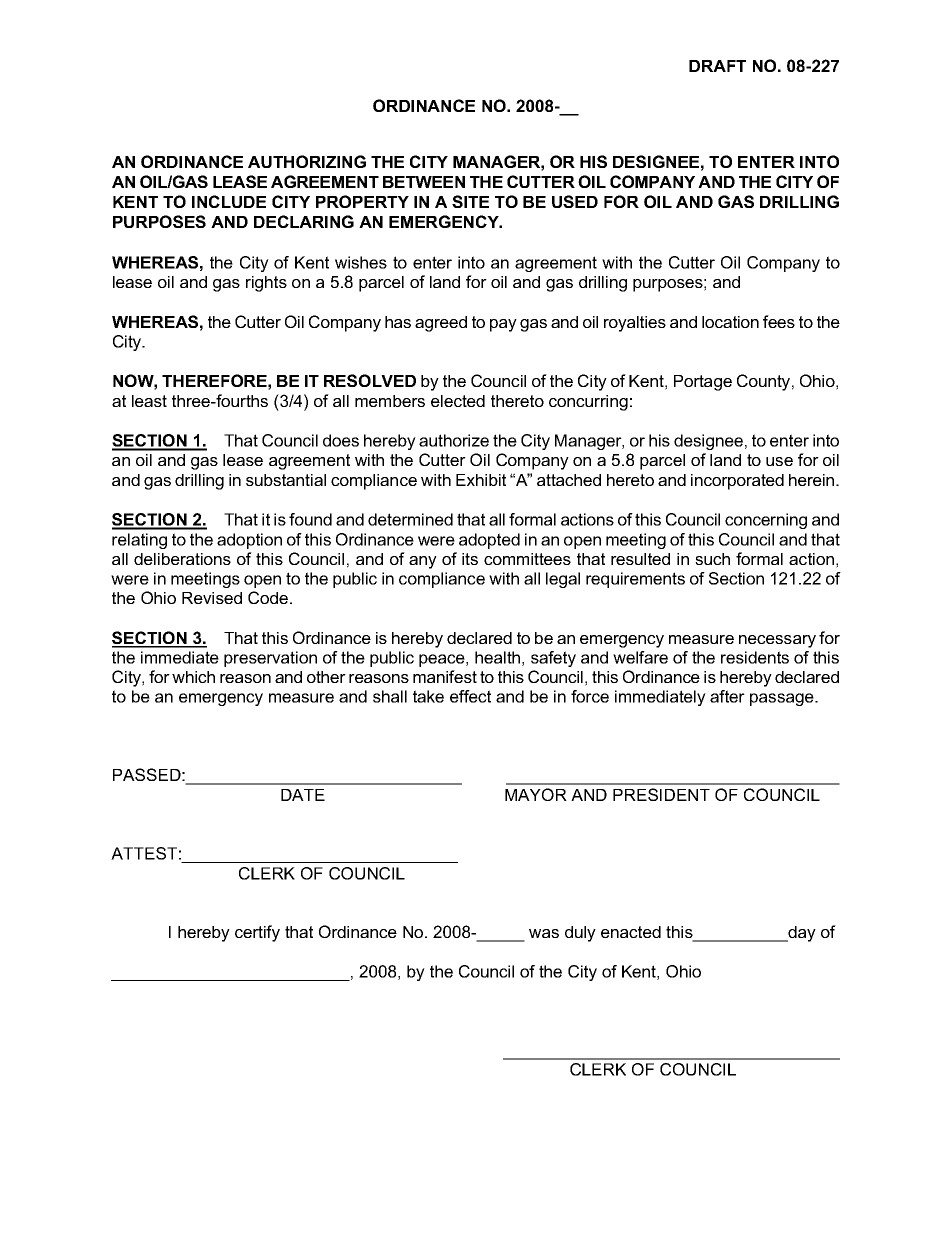 This screenshot has height=1233, width=952. What do you see at coordinates (445, 676) in the screenshot?
I see `manifest` at bounding box center [445, 676].
